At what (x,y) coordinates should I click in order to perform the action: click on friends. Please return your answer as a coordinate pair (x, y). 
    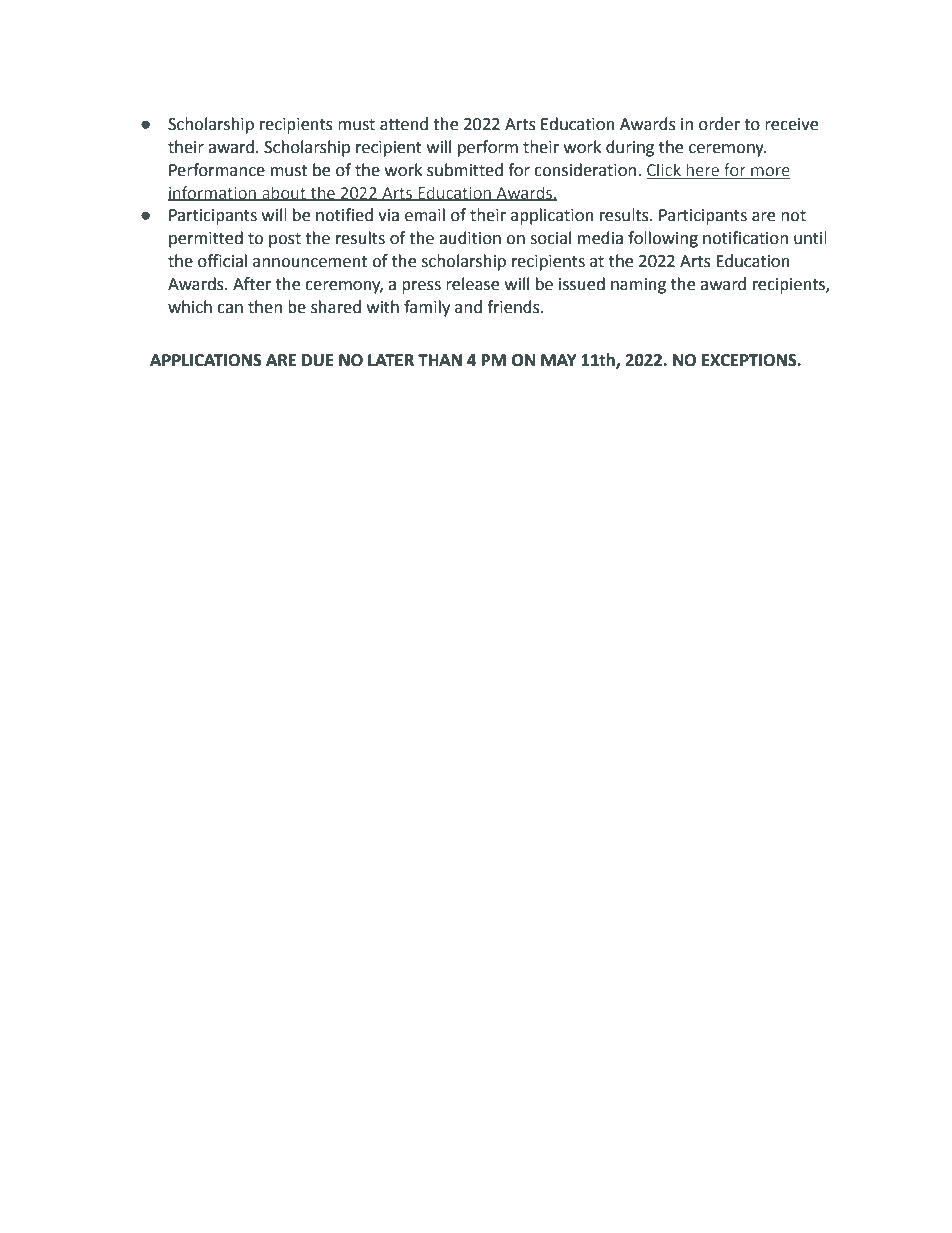
    Looking at the image, I should click on (514, 307).
